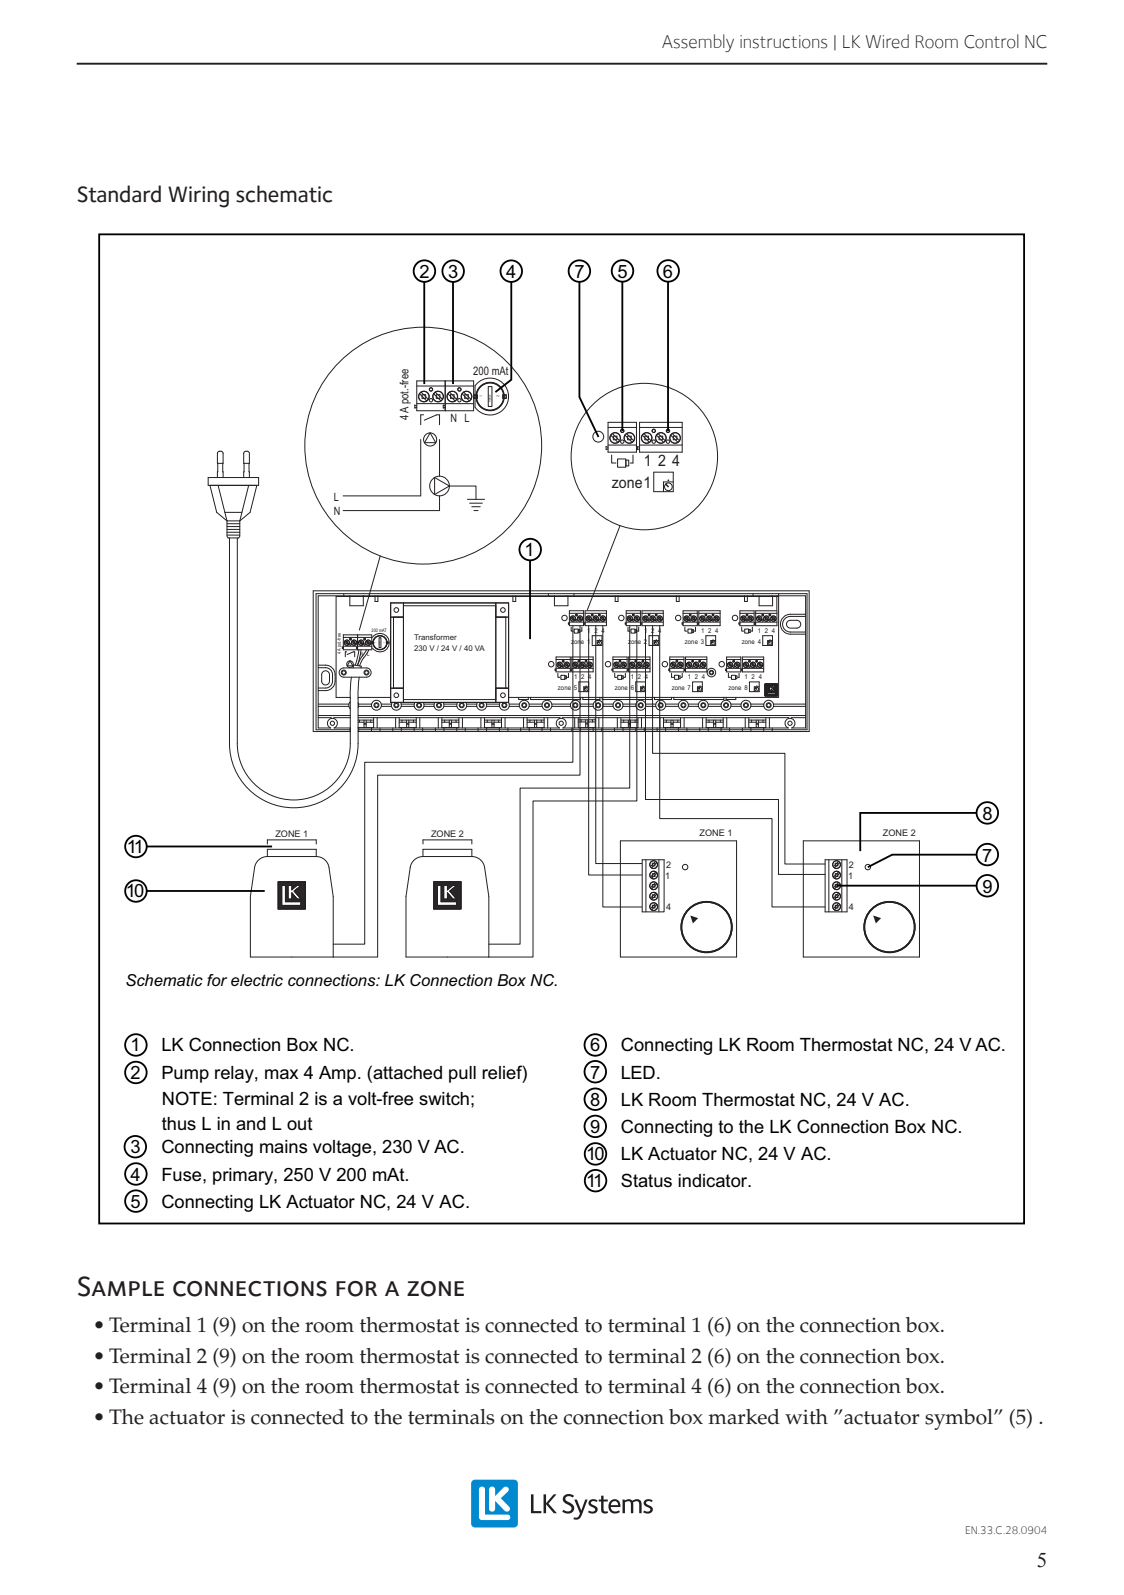 The width and height of the screenshot is (1124, 1595). I want to click on Wired, so click(887, 41).
